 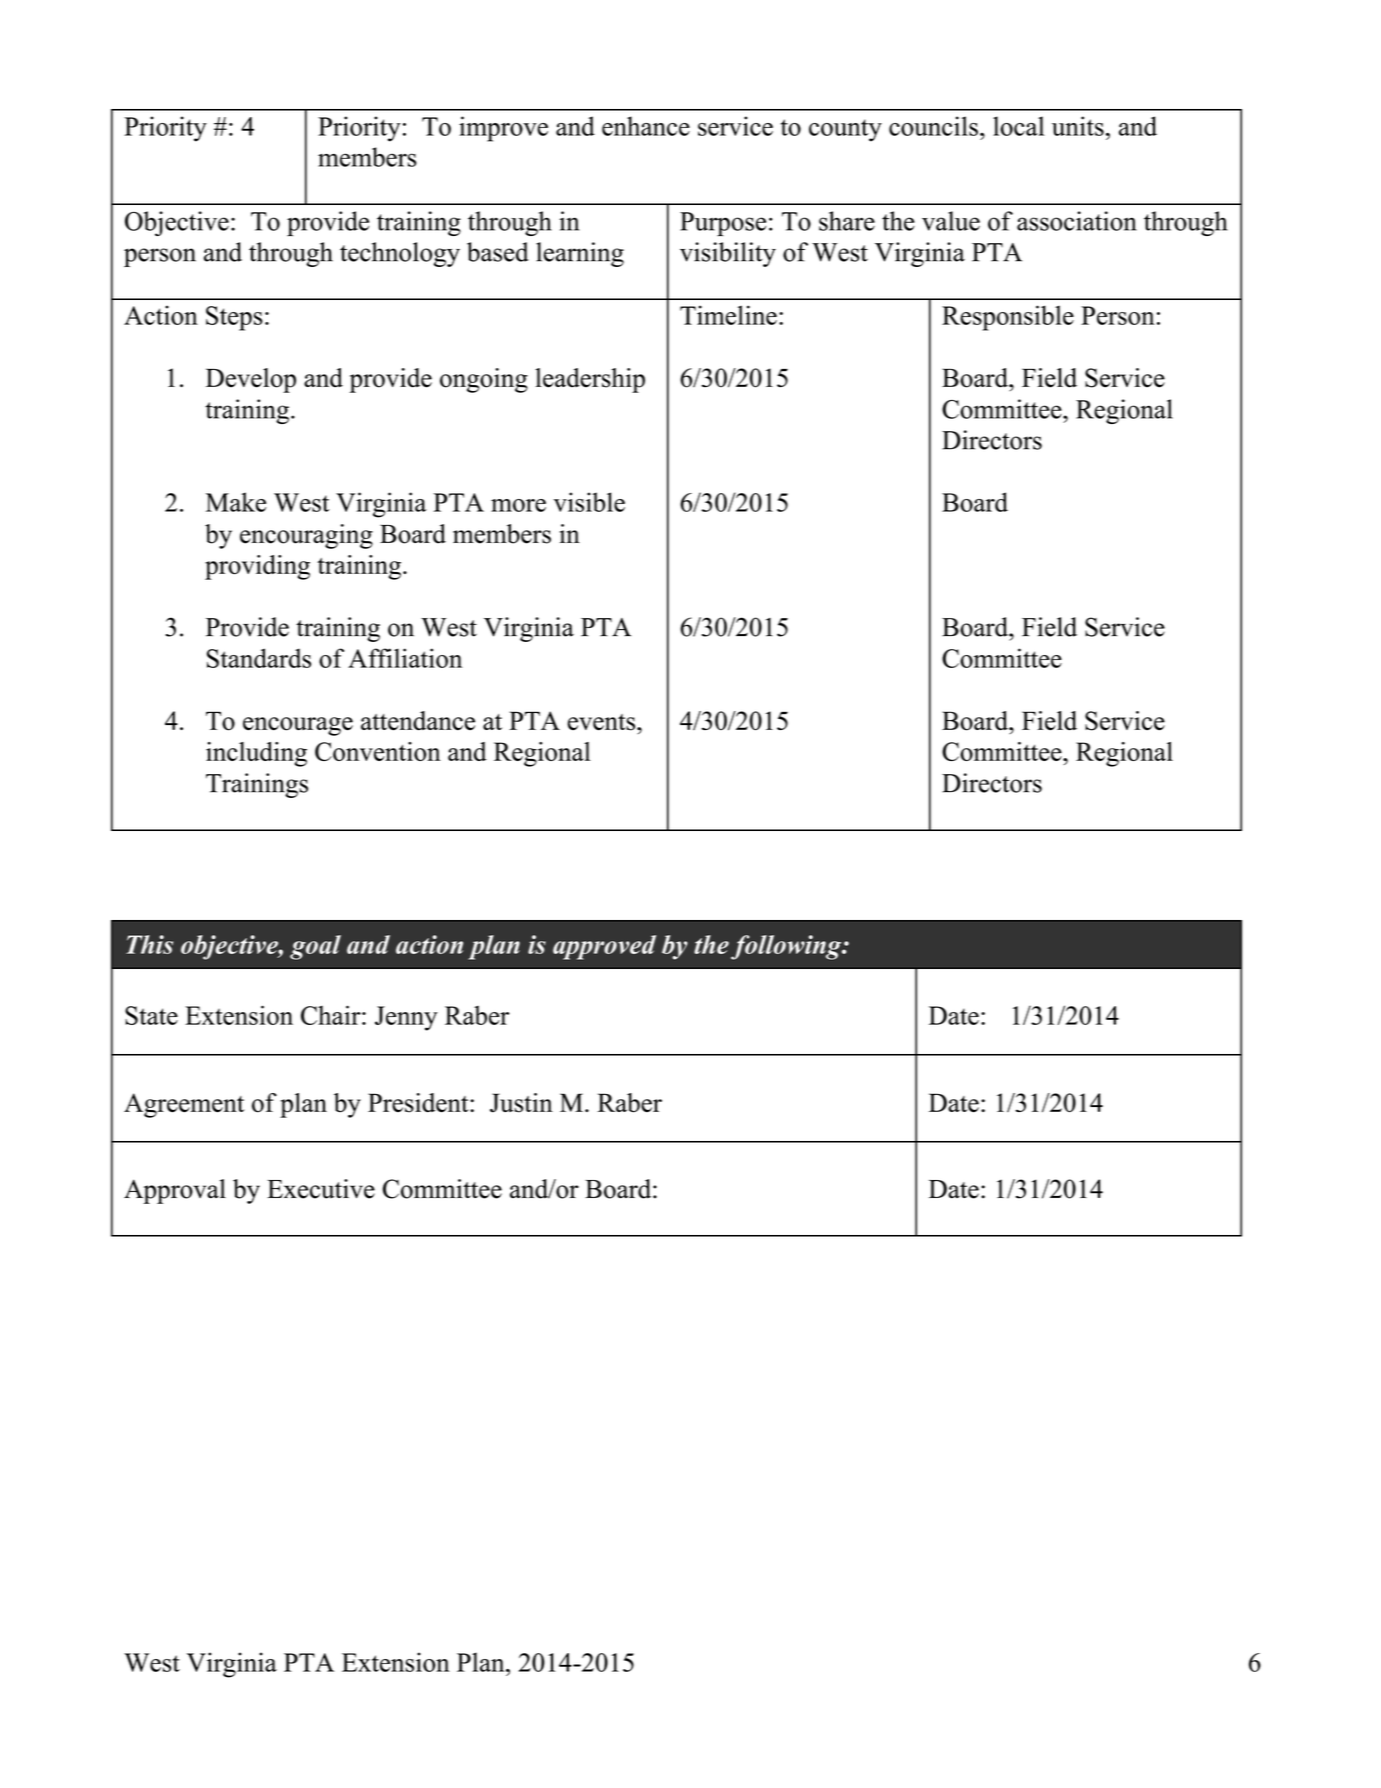 I want to click on including, so click(x=256, y=754).
